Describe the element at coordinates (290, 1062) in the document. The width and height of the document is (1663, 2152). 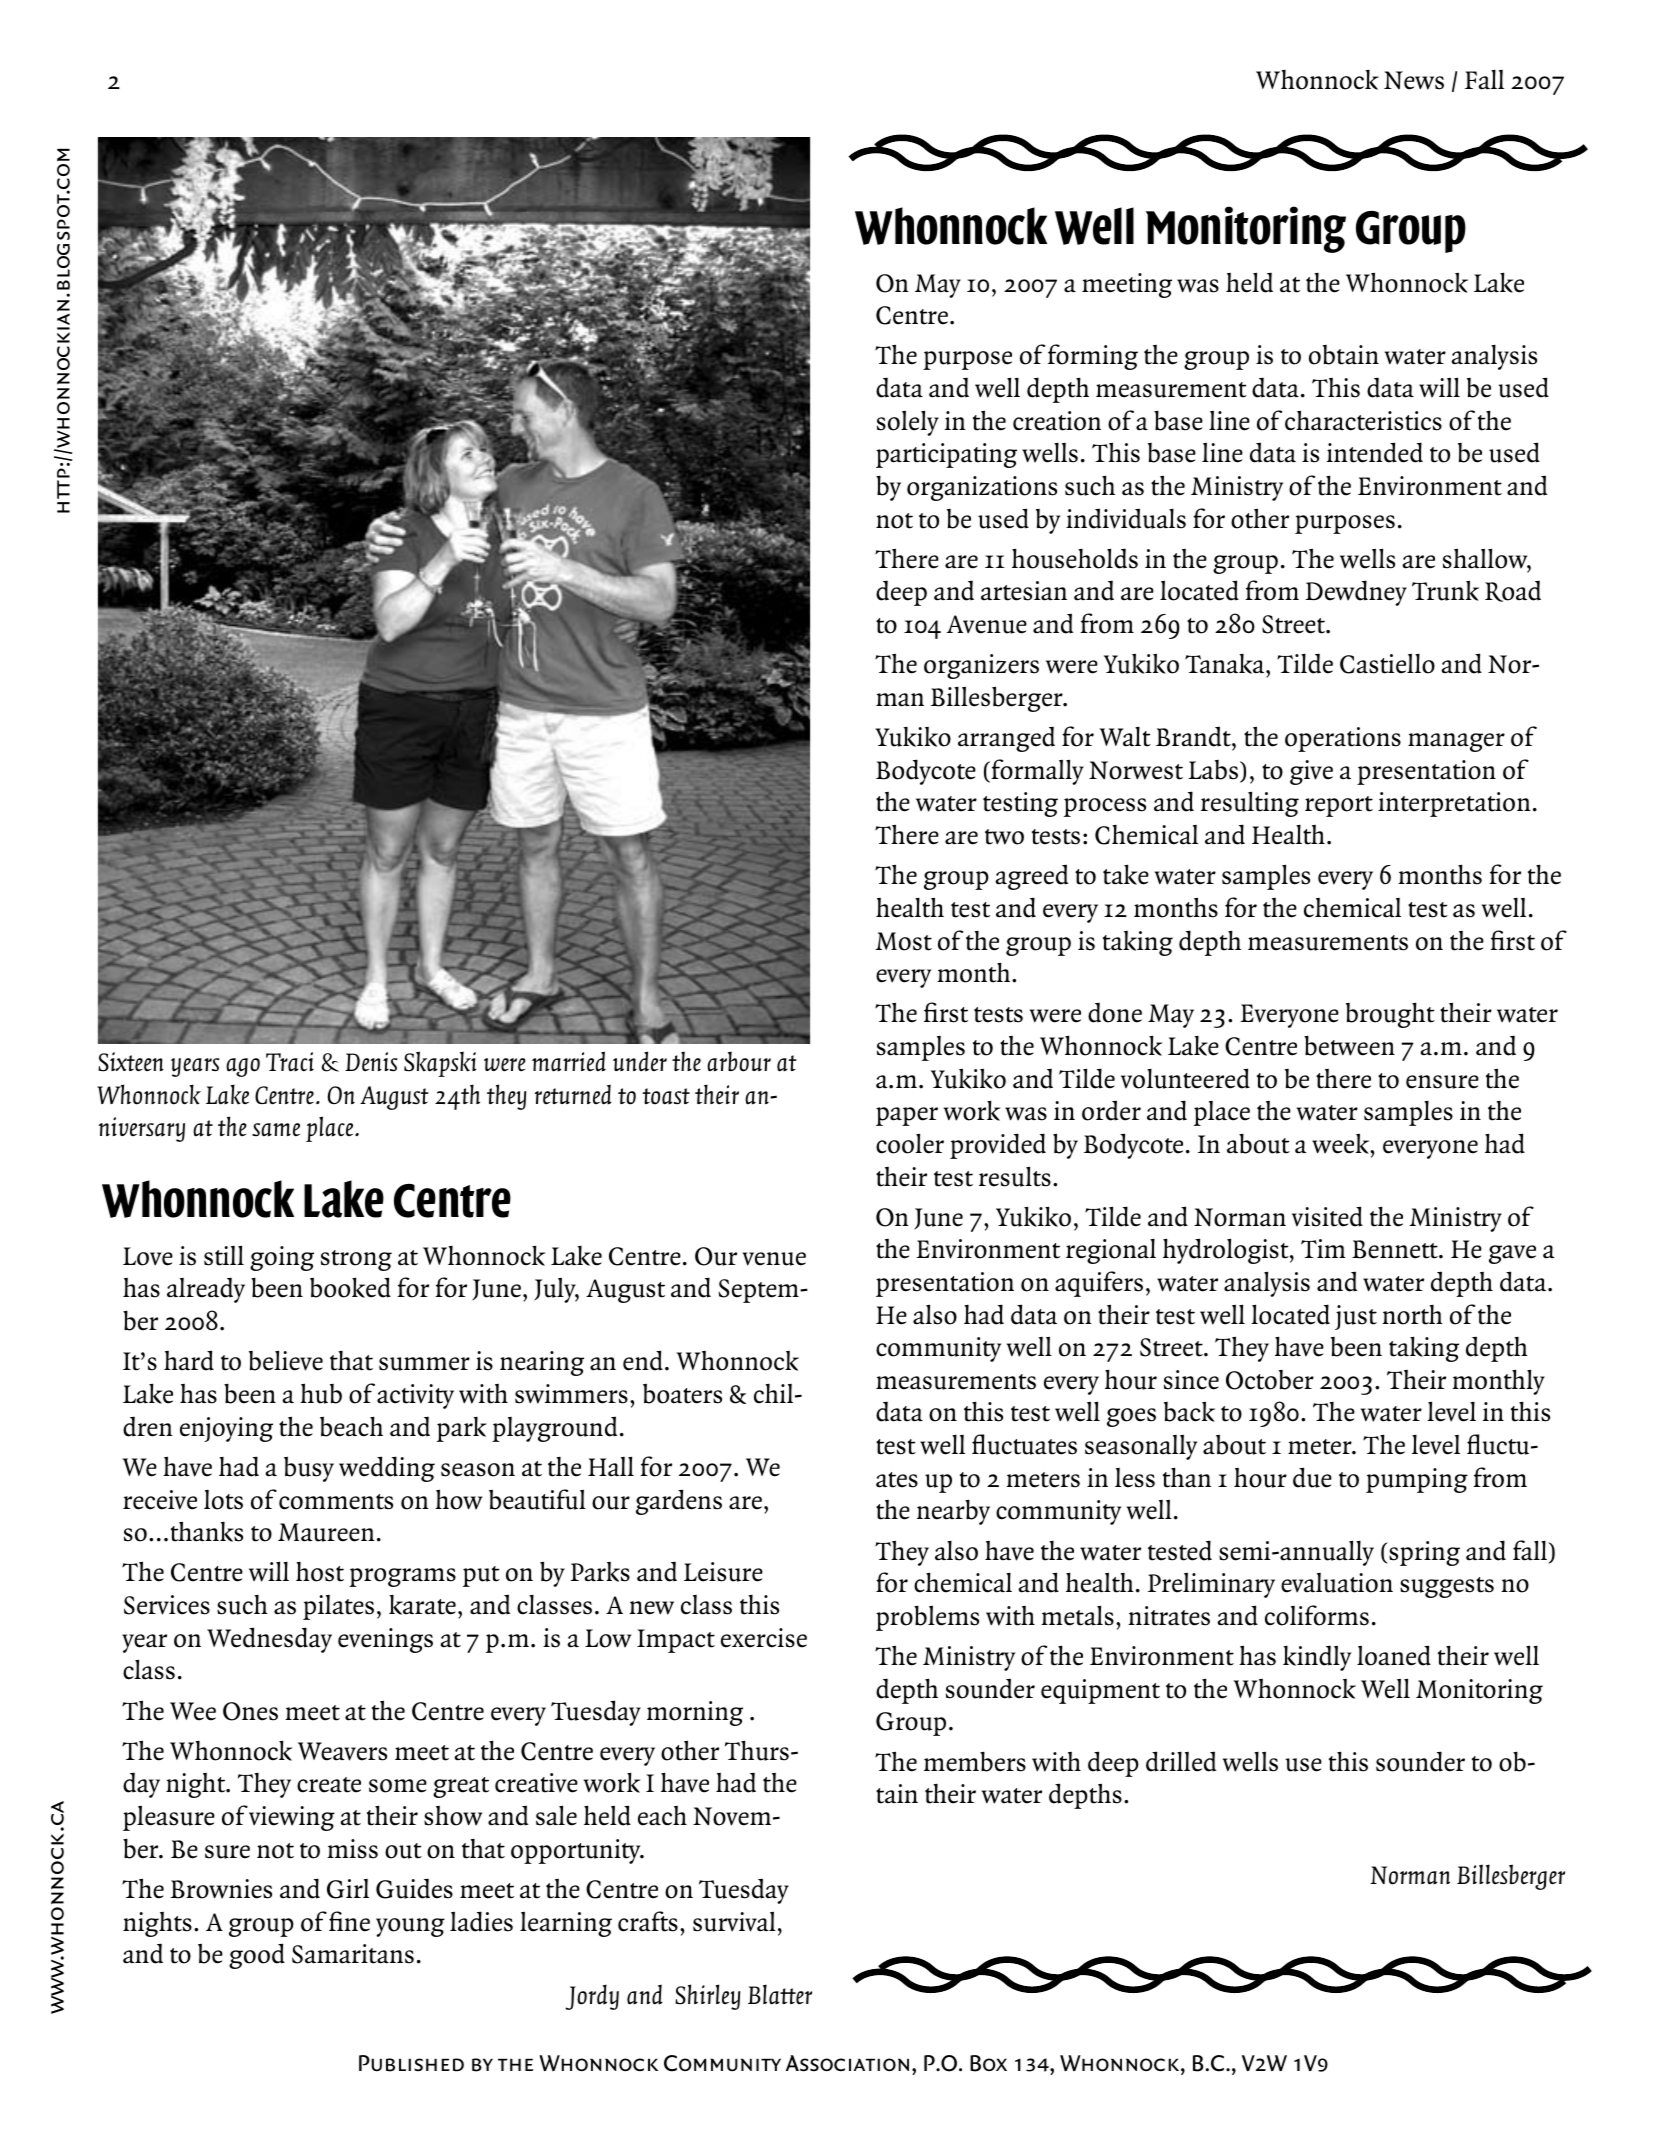
I see `Traci` at that location.
